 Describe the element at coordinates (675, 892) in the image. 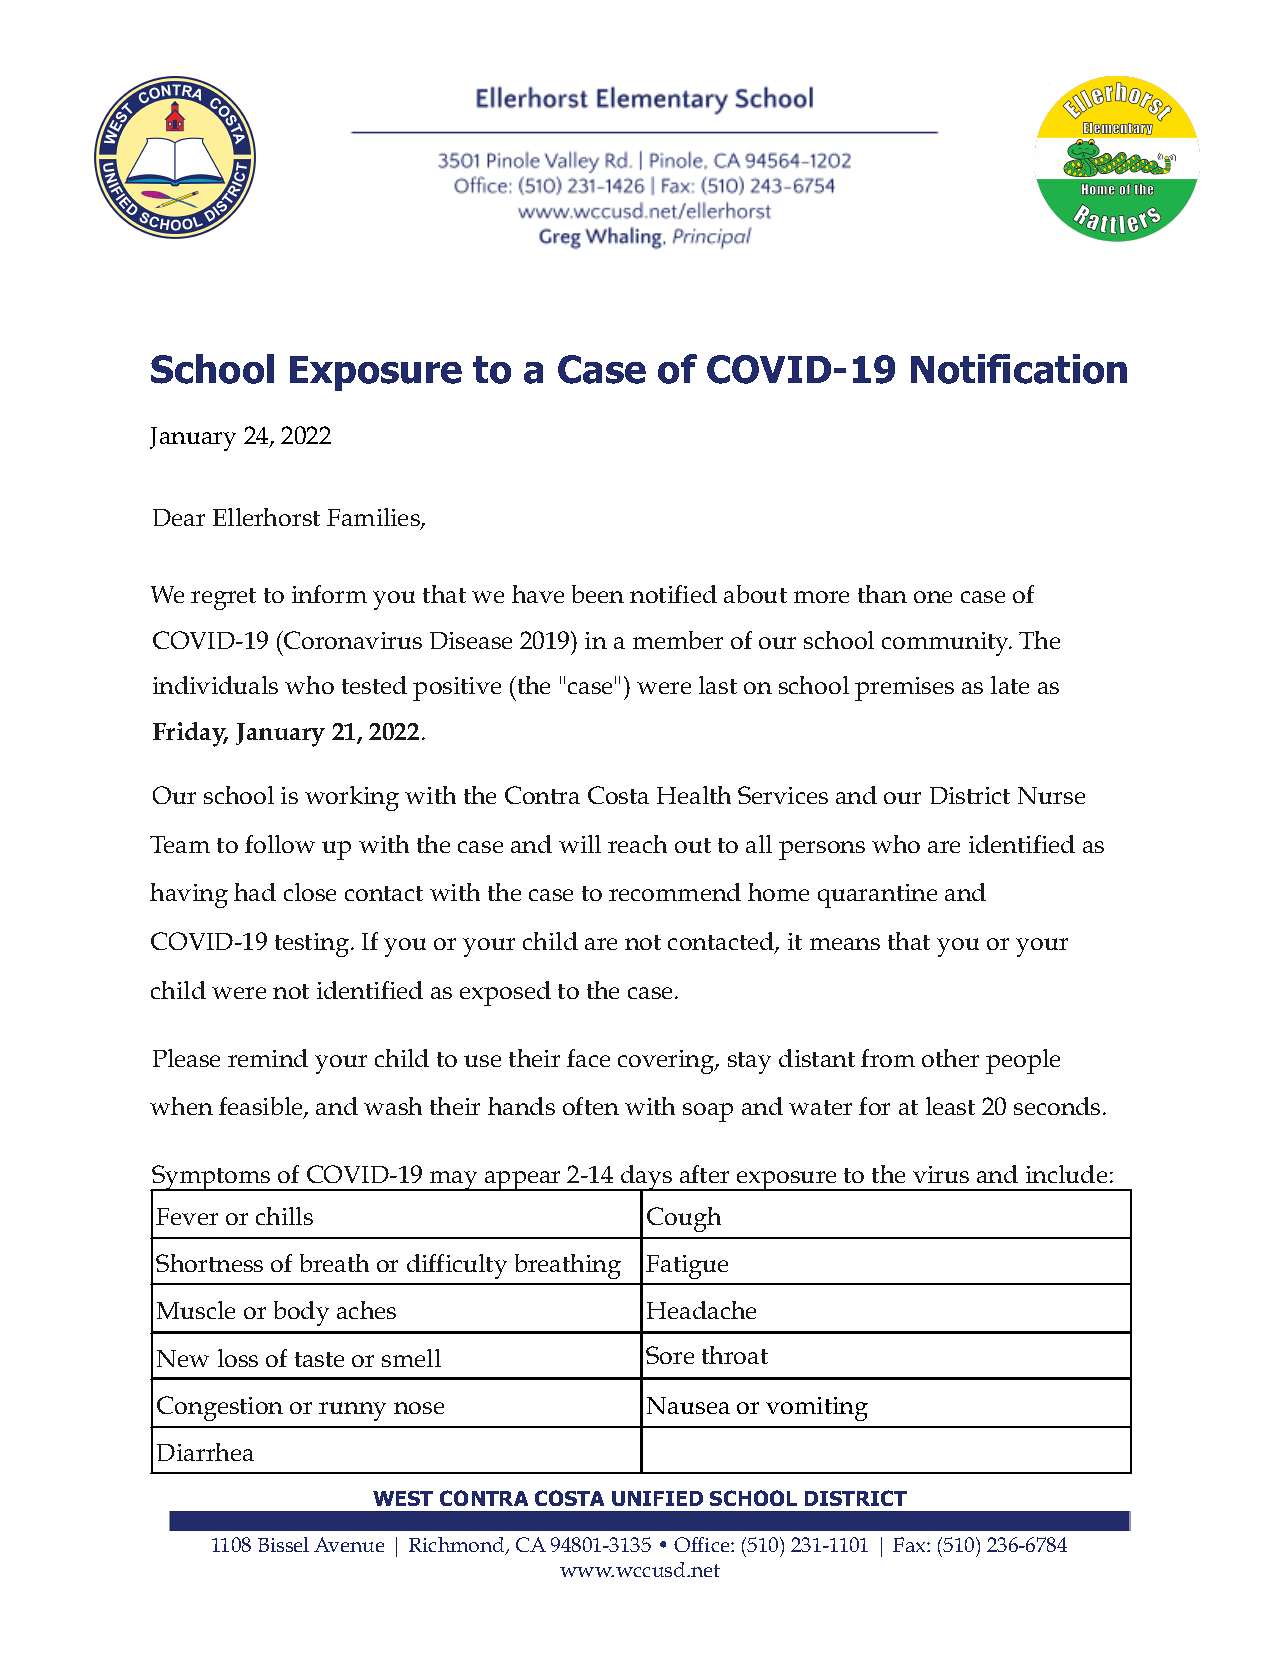

I see `recommend` at that location.
